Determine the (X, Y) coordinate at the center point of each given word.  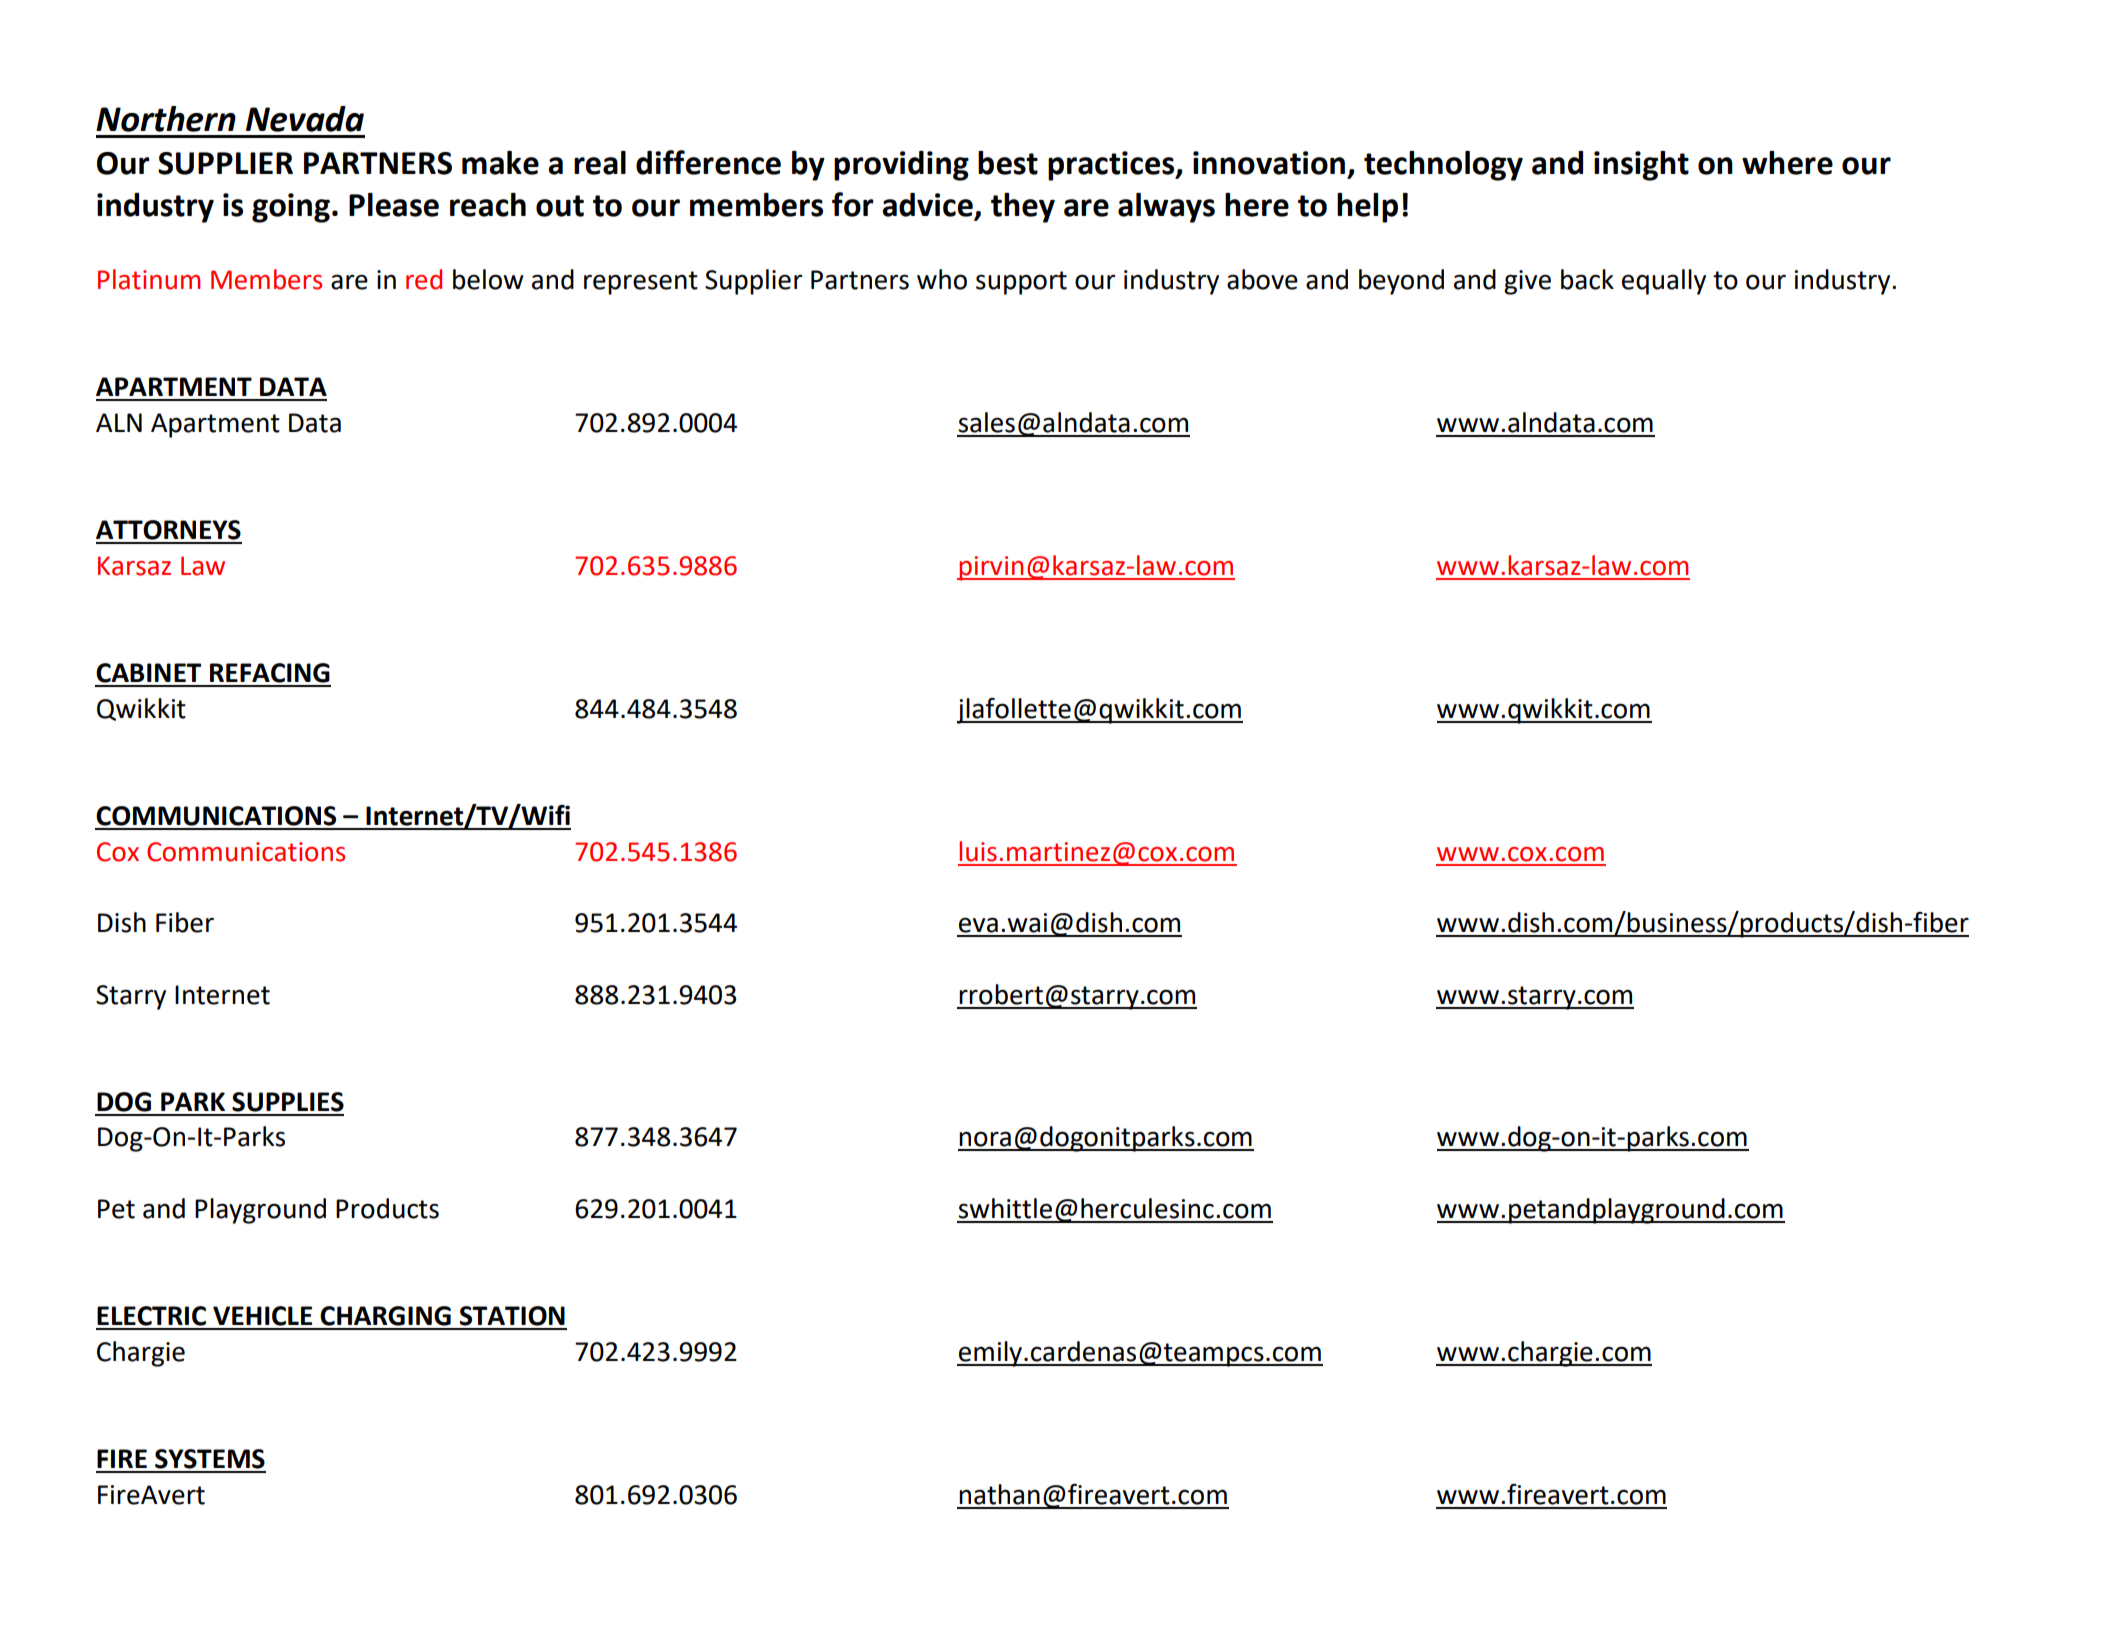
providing (901, 166)
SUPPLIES (288, 1102)
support (1021, 283)
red (424, 279)
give (1527, 282)
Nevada (305, 119)
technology (1443, 166)
